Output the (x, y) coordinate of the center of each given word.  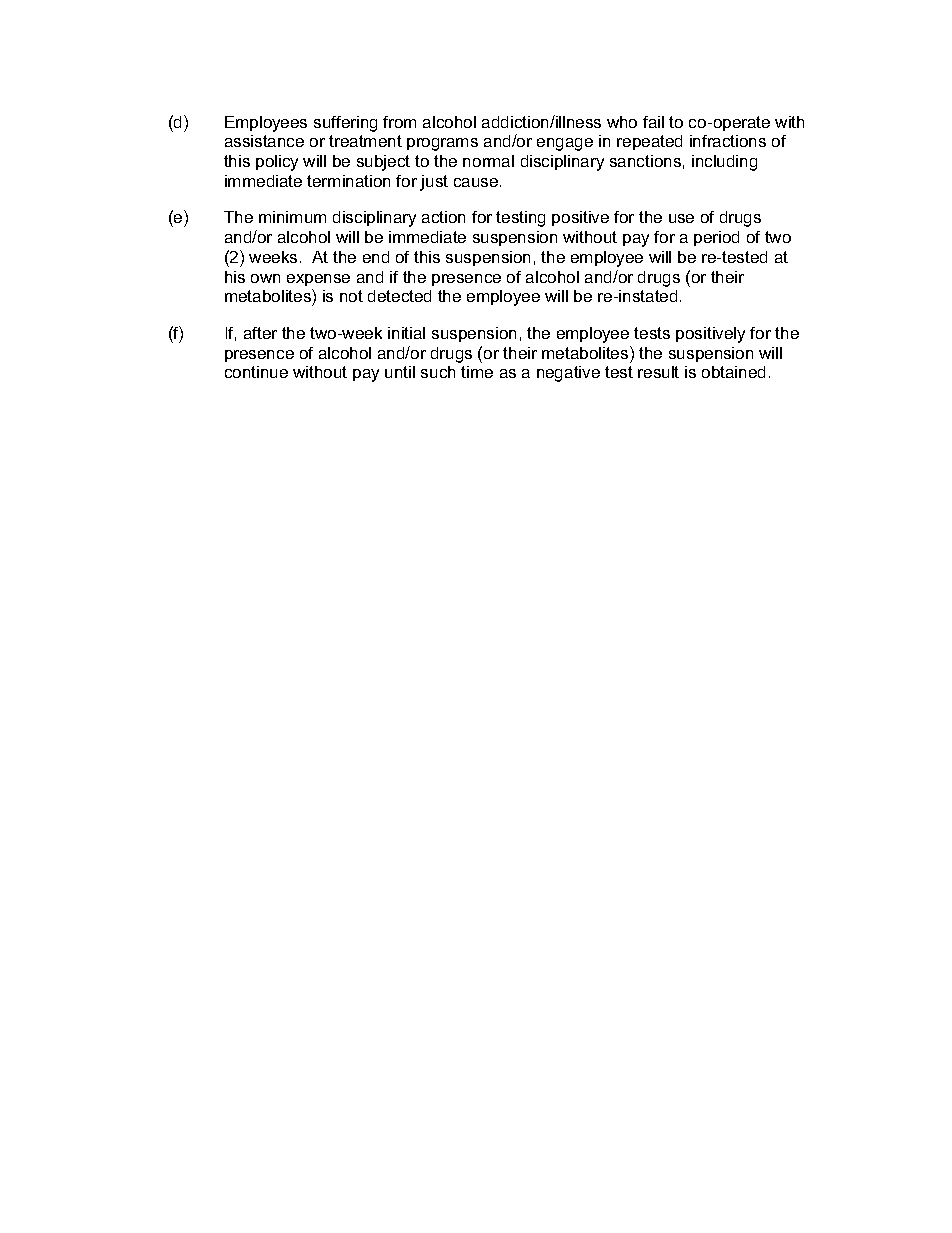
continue (256, 372)
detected (399, 296)
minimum (292, 217)
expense (318, 280)
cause (477, 182)
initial (406, 333)
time (477, 372)
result (658, 372)
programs (442, 144)
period (716, 238)
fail (653, 122)
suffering (345, 124)
